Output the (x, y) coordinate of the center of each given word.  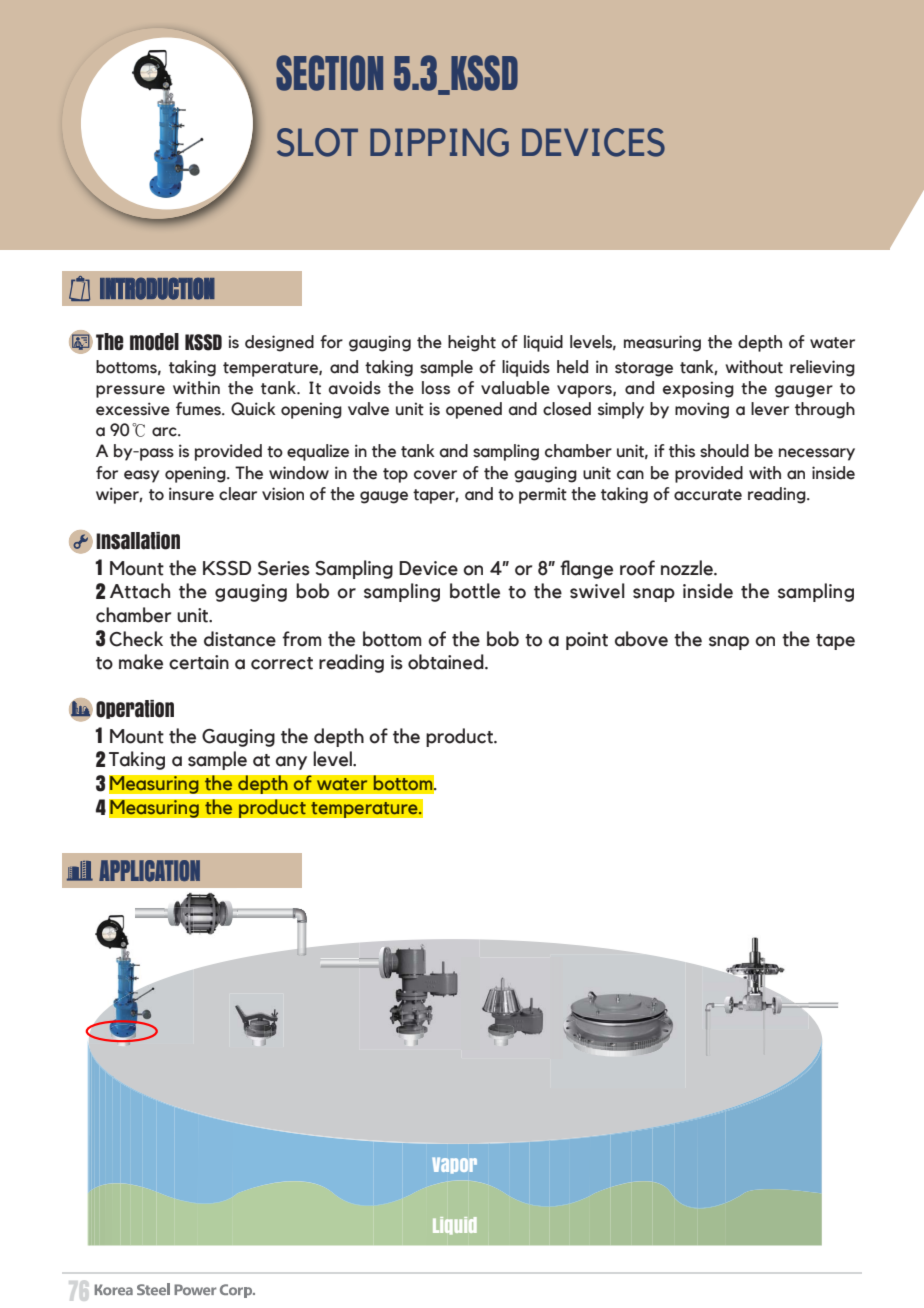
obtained (447, 662)
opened (474, 410)
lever (770, 409)
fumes (199, 409)
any (291, 763)
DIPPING (439, 142)
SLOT (317, 142)
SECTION (329, 73)
